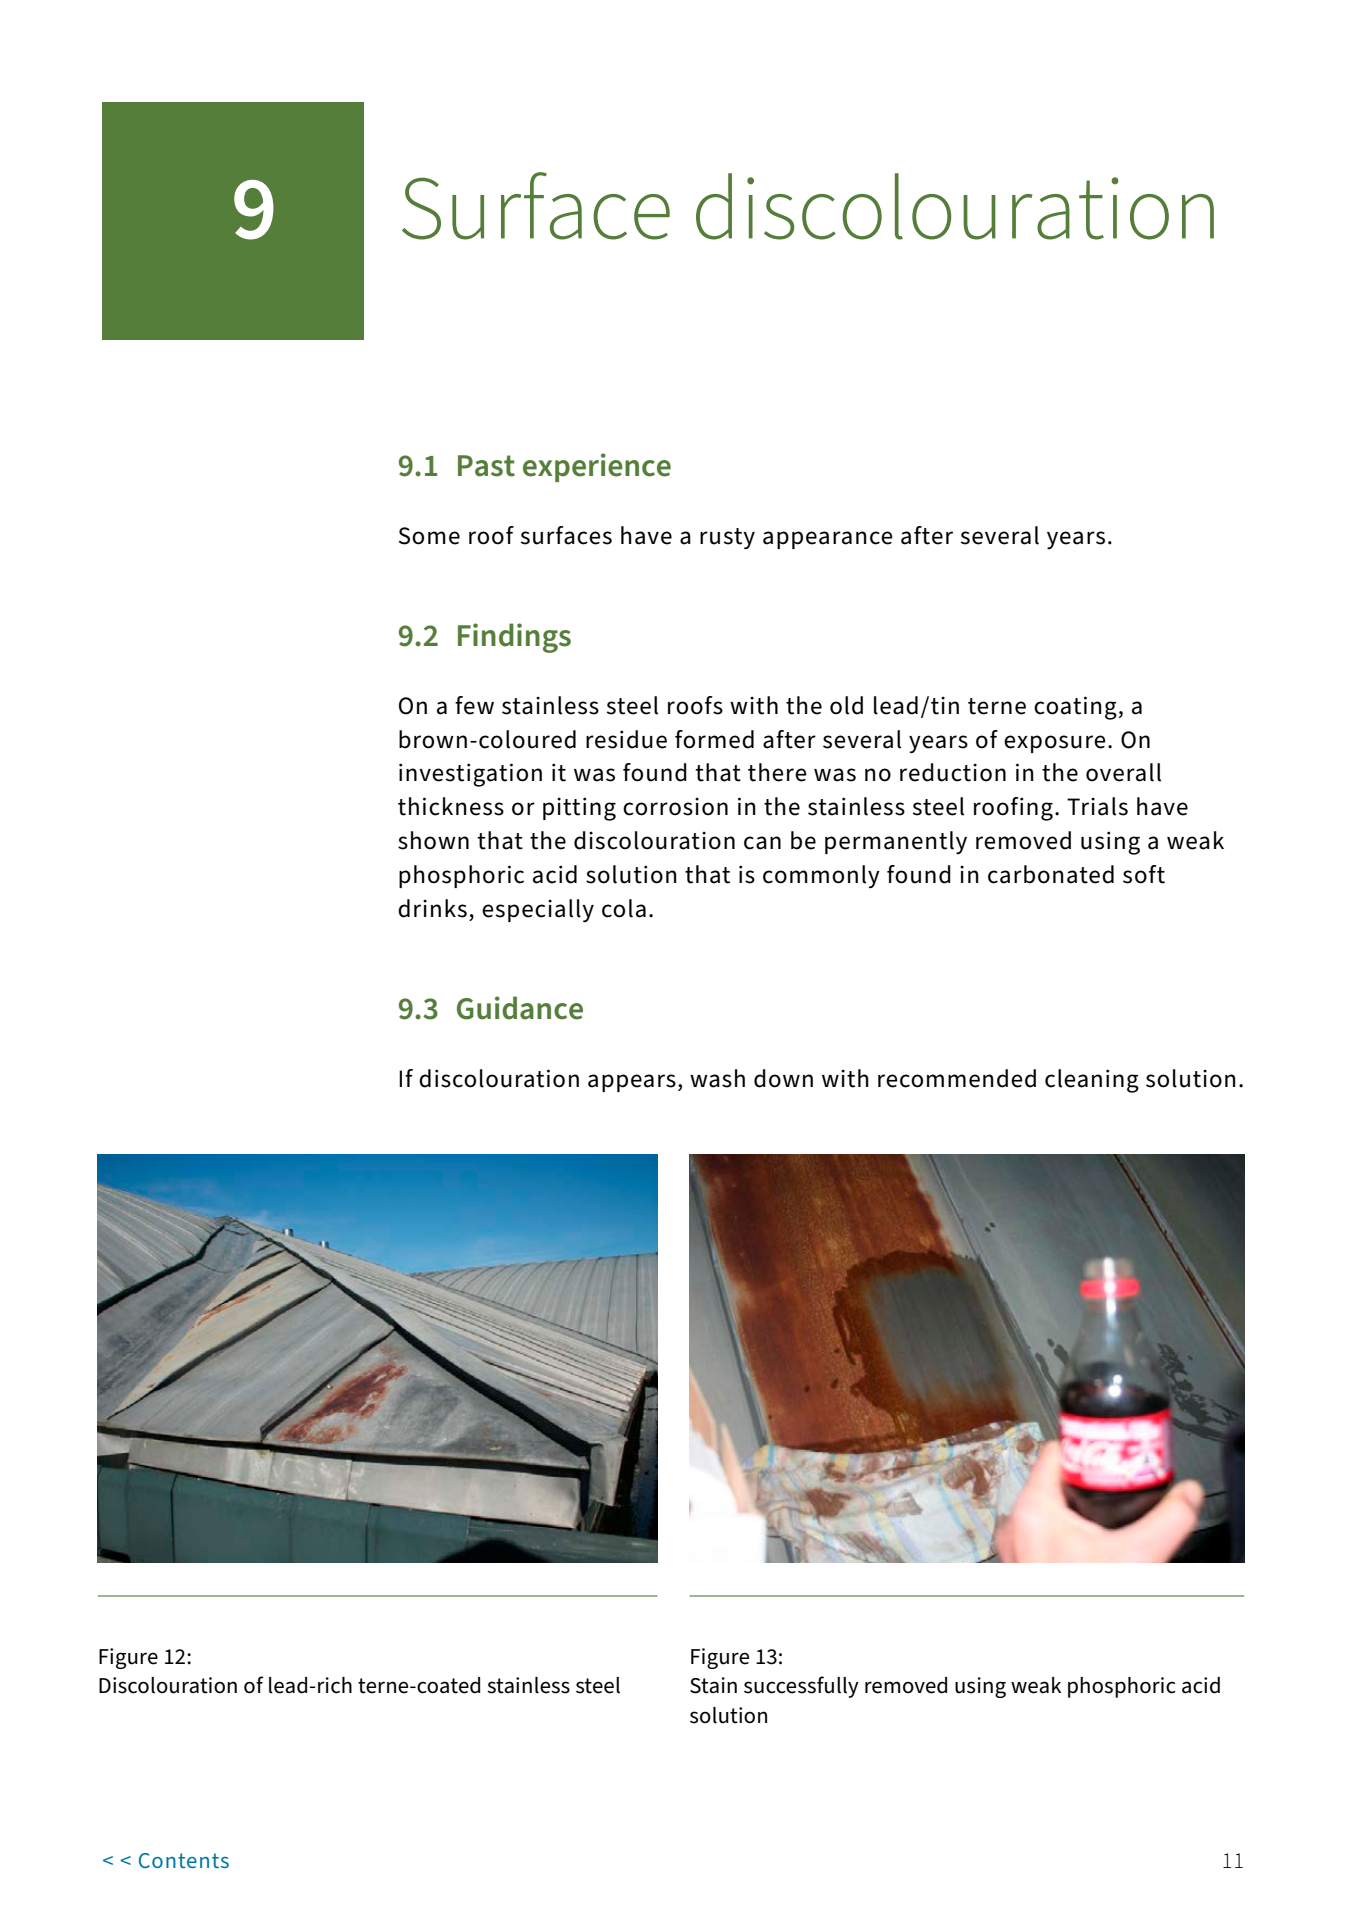 This screenshot has width=1347, height=1905. What do you see at coordinates (429, 536) in the screenshot?
I see `Some` at bounding box center [429, 536].
